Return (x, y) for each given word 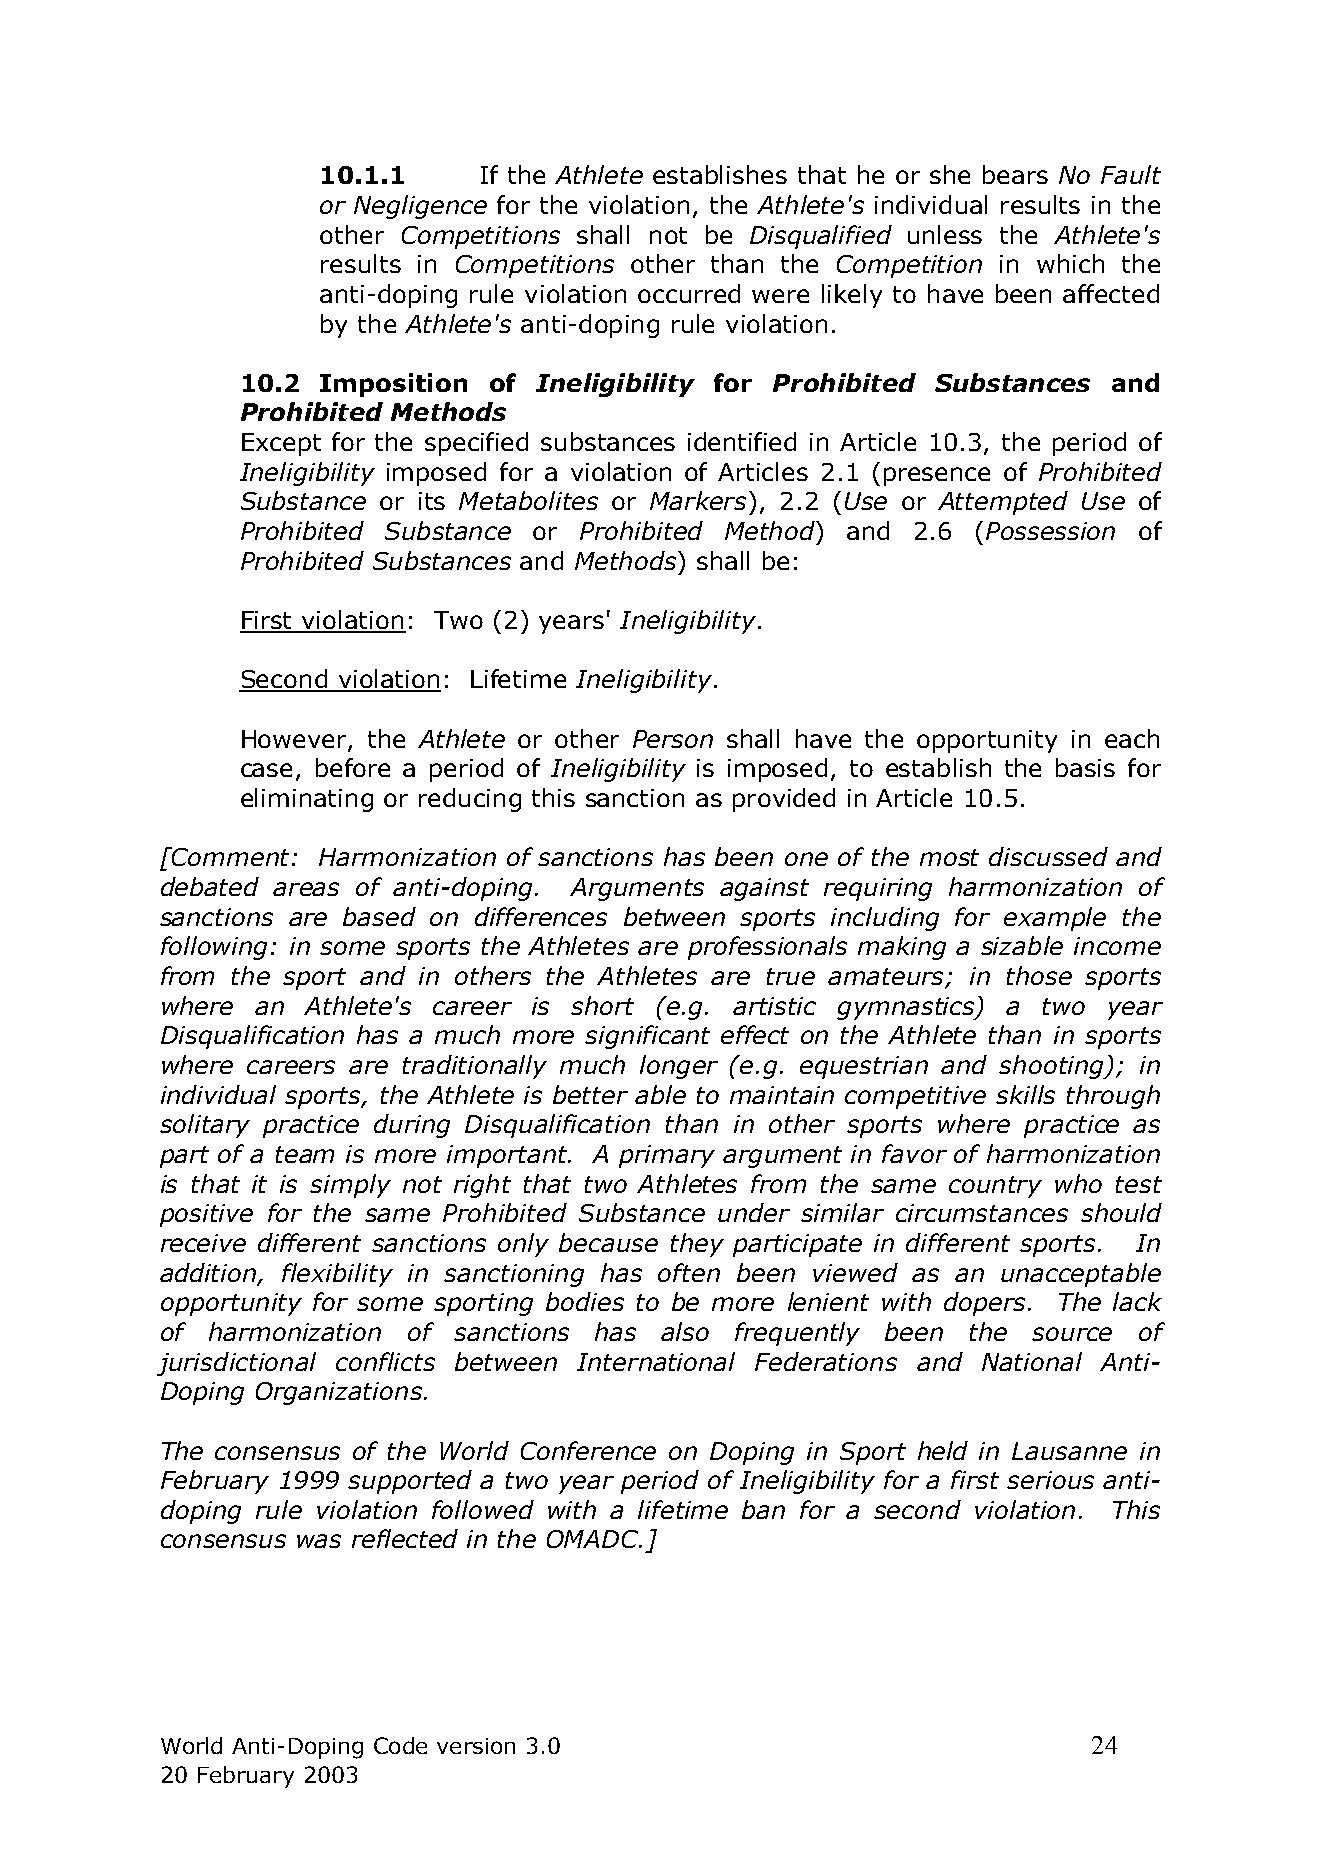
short (602, 1005)
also (685, 1331)
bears (1015, 174)
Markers (698, 500)
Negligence (420, 207)
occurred (689, 293)
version (476, 1746)
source (1072, 1334)
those (1039, 975)
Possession (1050, 531)
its (432, 501)
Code (400, 1745)
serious (1050, 1480)
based (379, 916)
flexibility (337, 1275)
